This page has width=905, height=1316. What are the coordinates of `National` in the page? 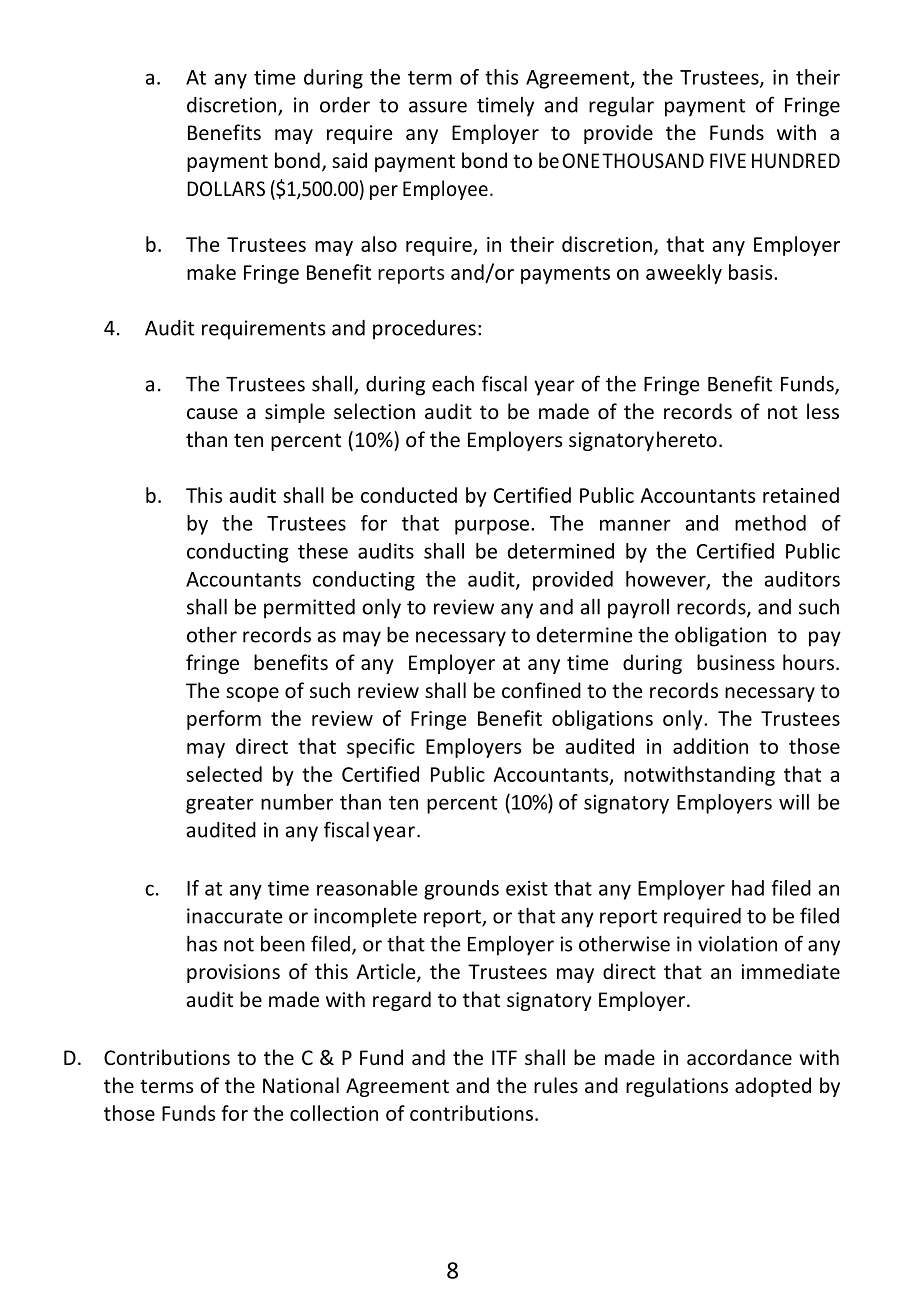 It's located at (301, 1085).
